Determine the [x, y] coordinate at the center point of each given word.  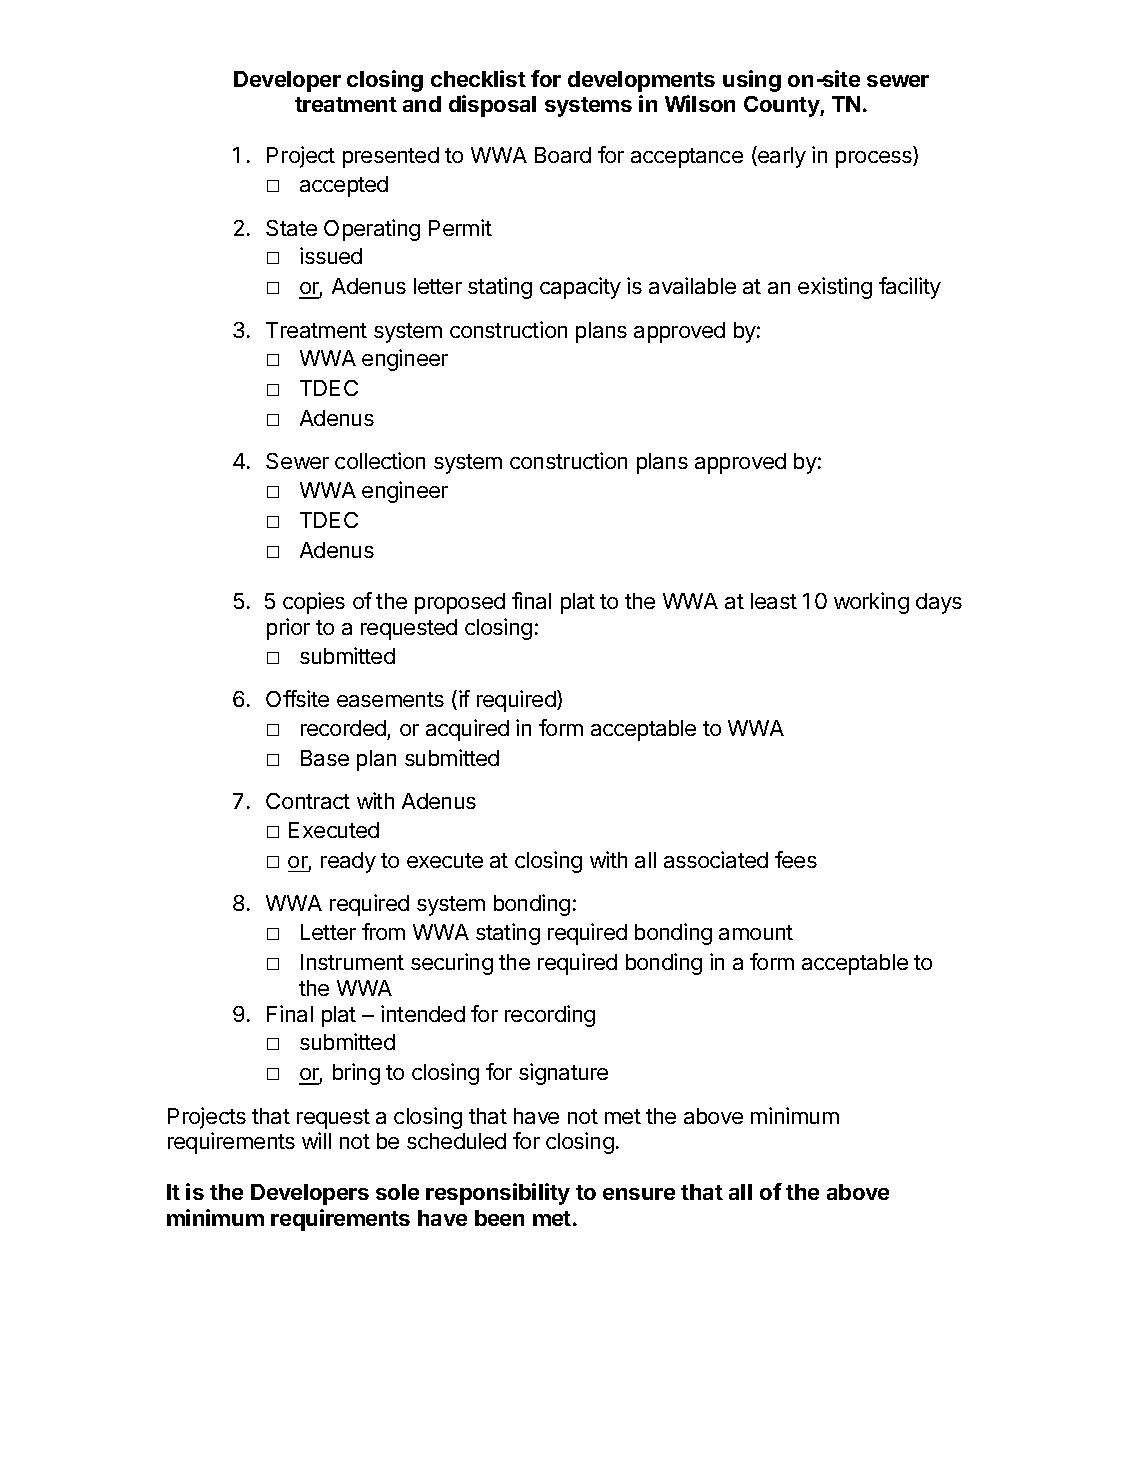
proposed [460, 603]
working [871, 603]
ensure [639, 1194]
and [422, 104]
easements [390, 699]
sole [397, 1192]
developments [641, 81]
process [875, 159]
